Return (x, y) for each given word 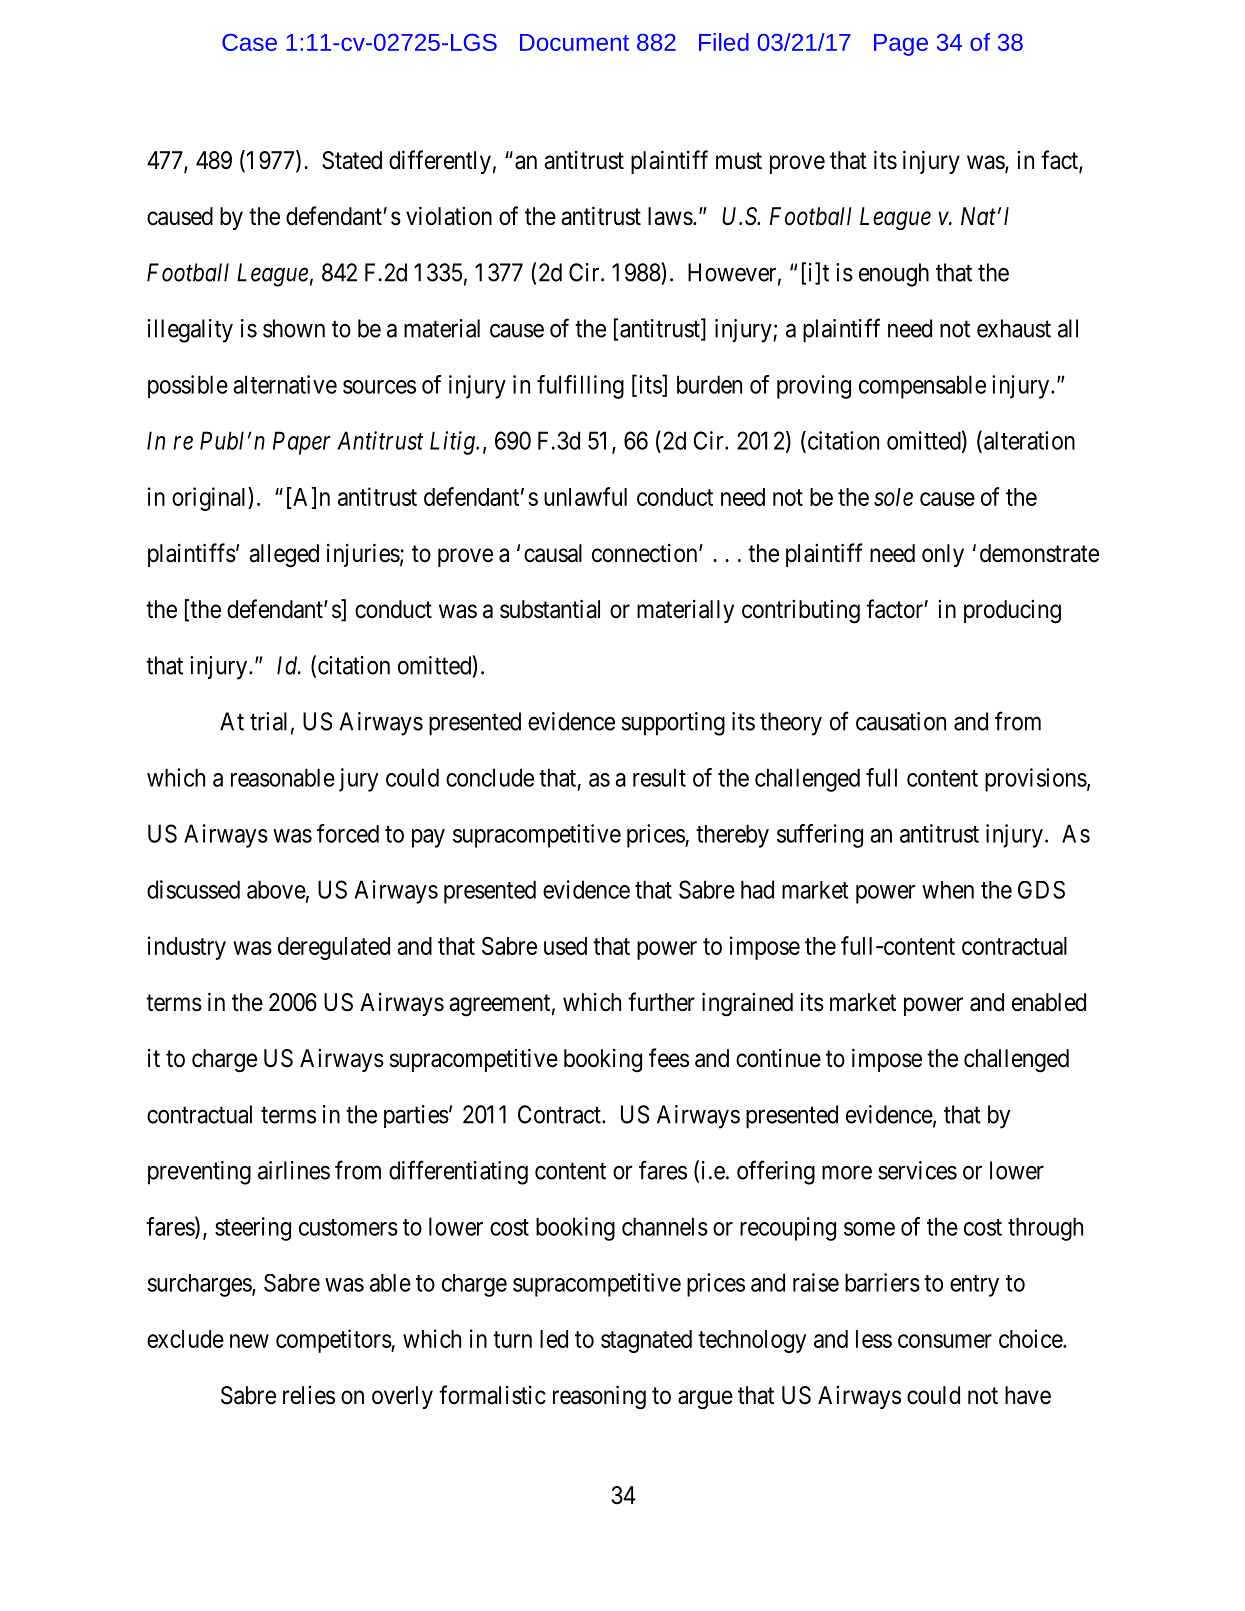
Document (574, 42)
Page (901, 45)
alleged (284, 556)
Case (249, 42)
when (948, 890)
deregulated (334, 948)
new (249, 1341)
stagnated (646, 1341)
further (661, 1002)
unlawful (585, 496)
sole (893, 497)
